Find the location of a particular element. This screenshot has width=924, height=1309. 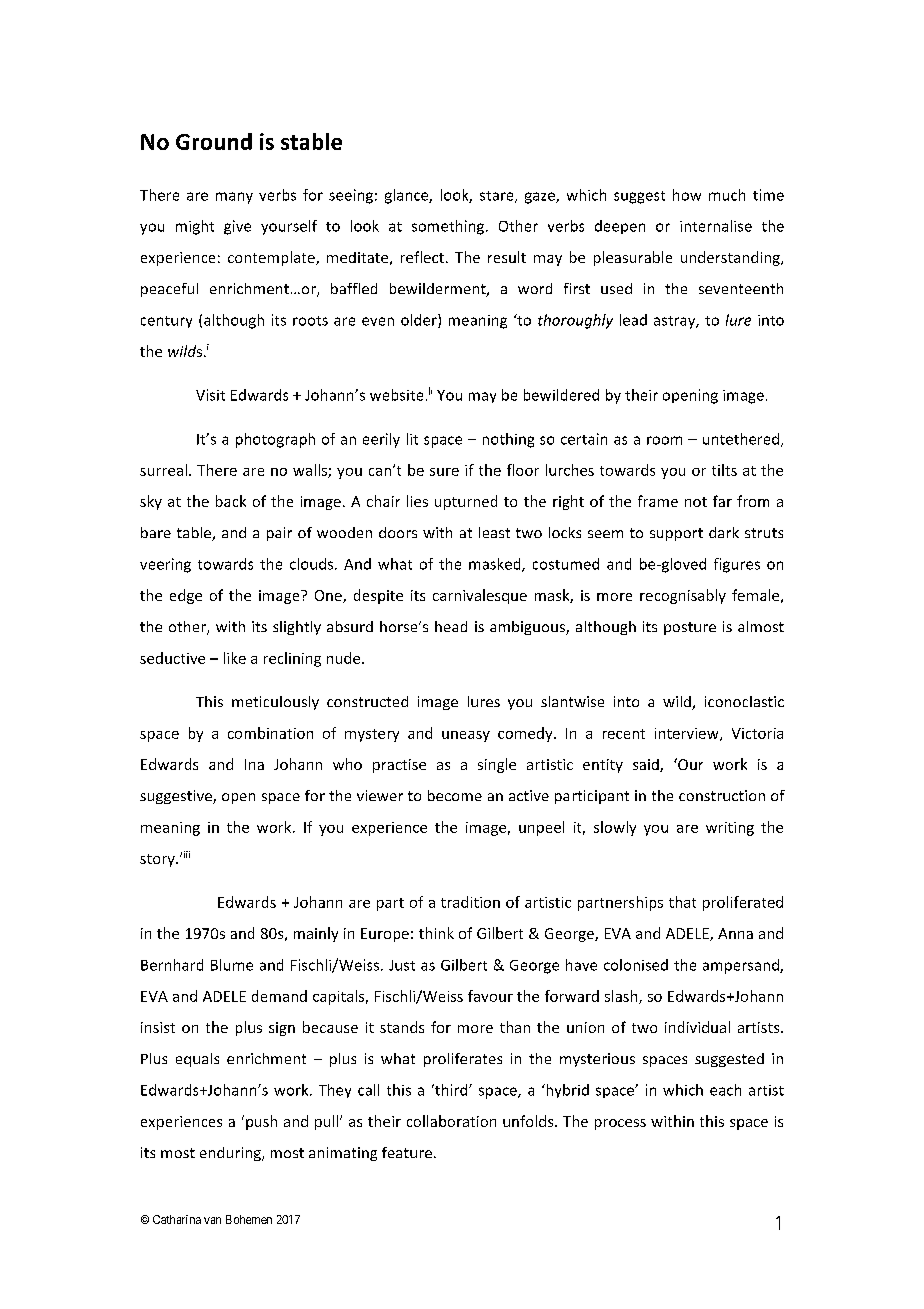

feature is located at coordinates (407, 1152).
